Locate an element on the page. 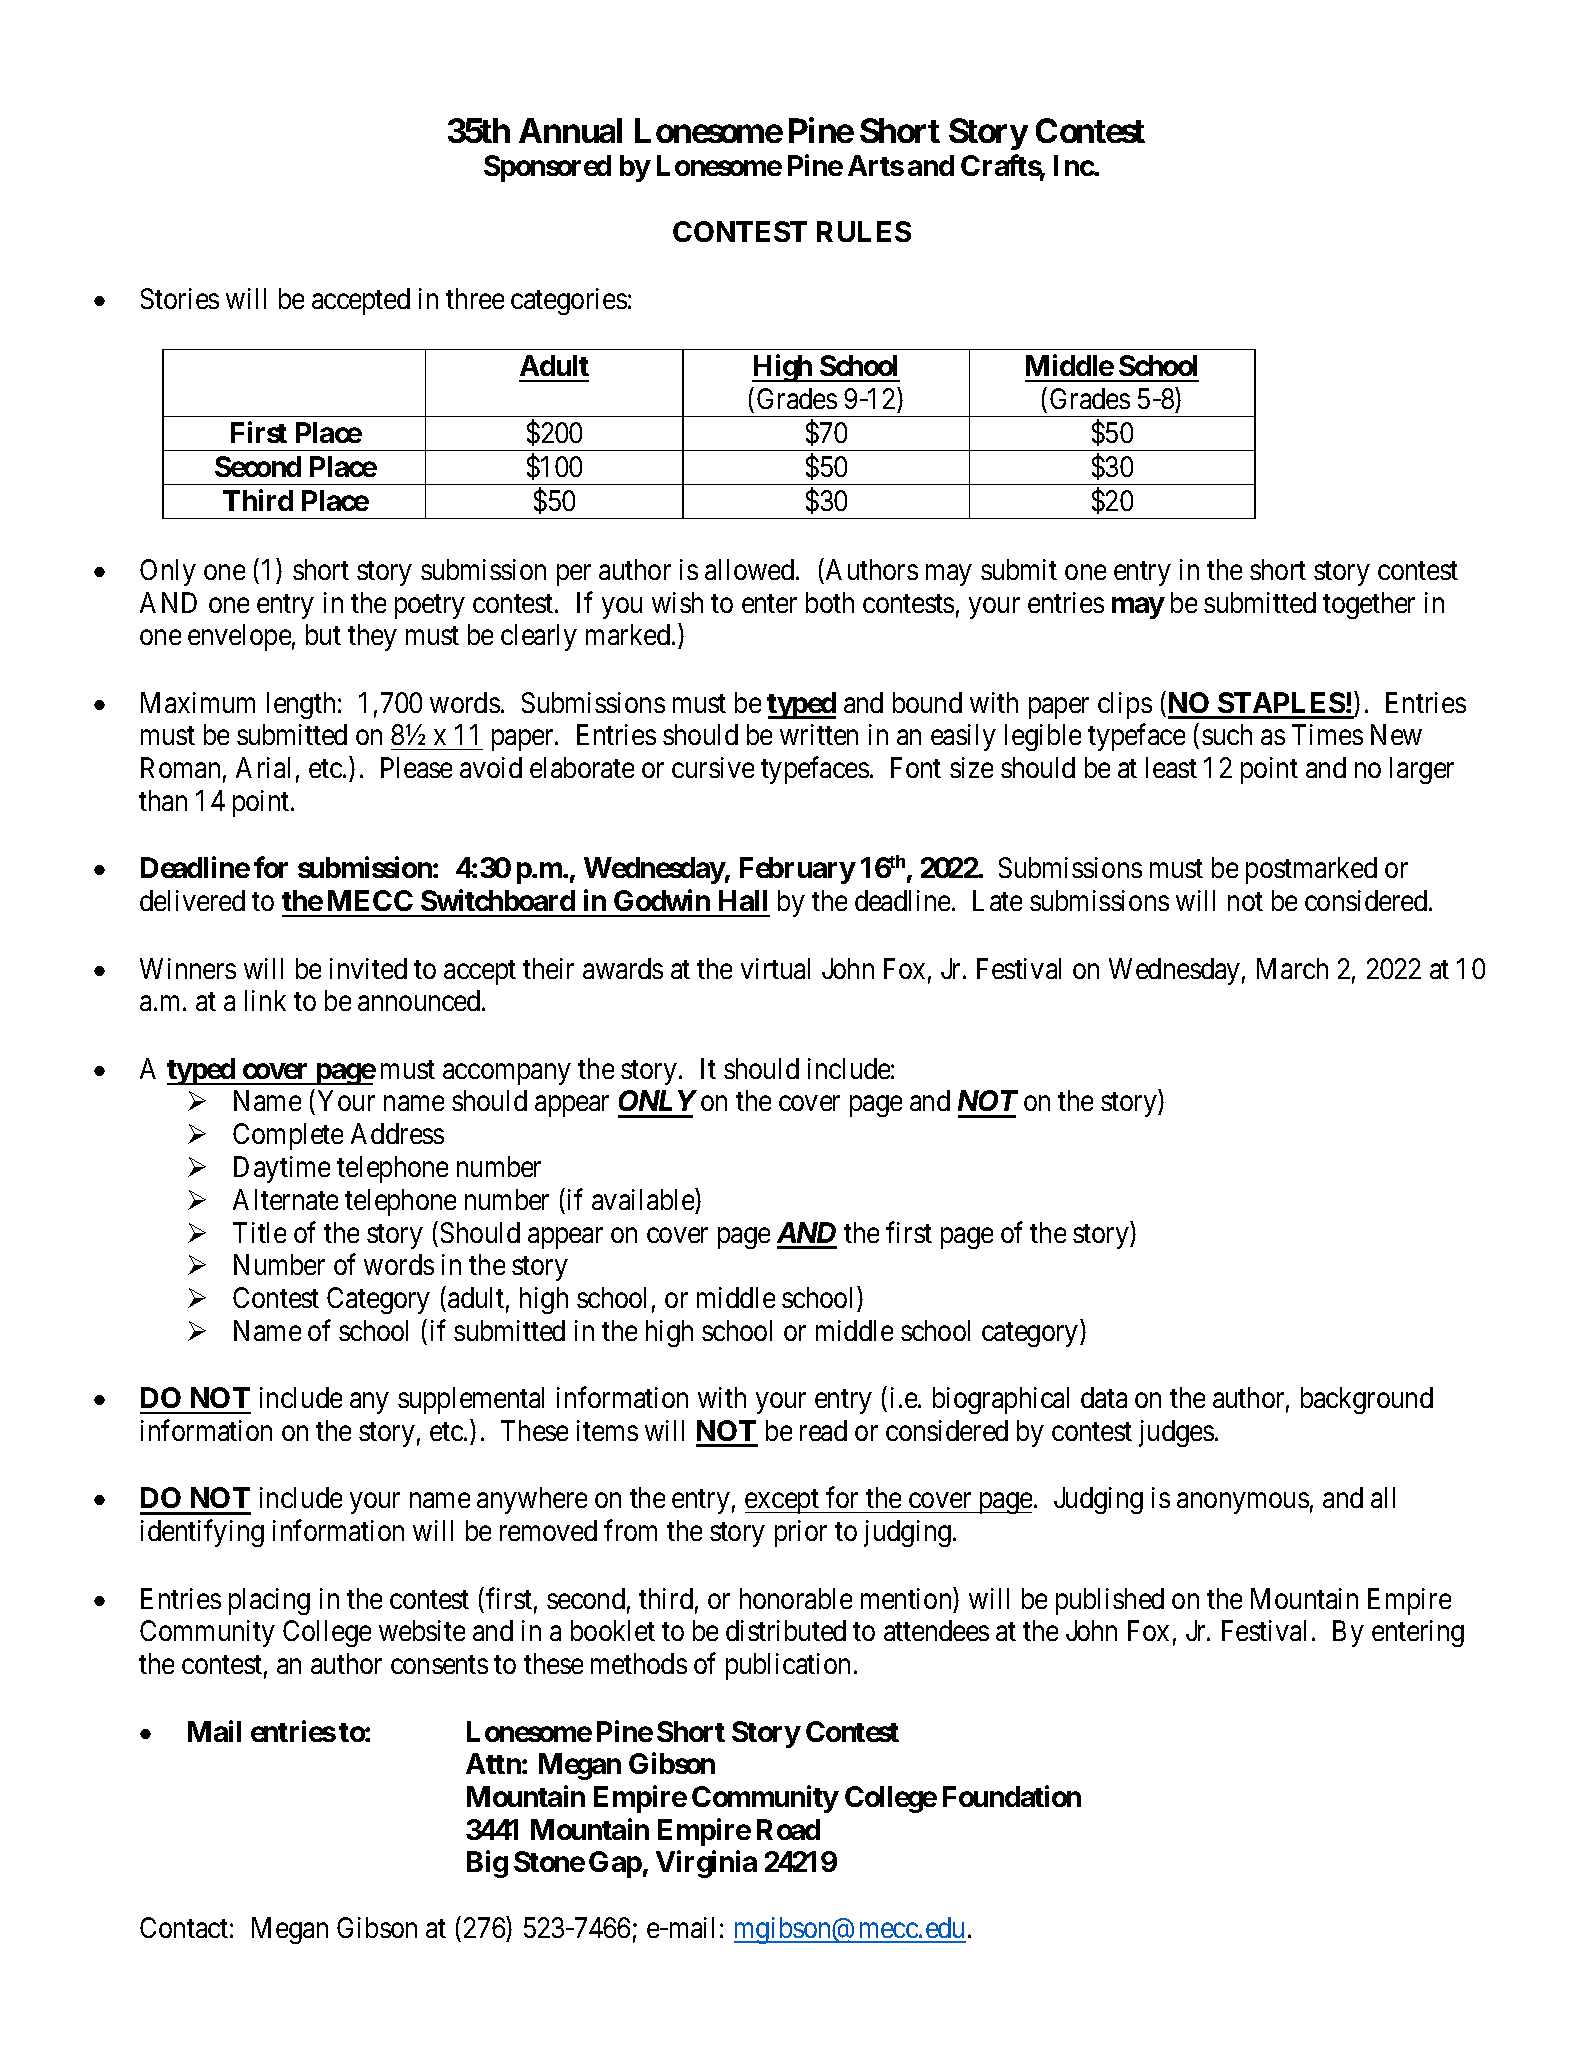 This page has width=1583, height=2049. Title is located at coordinates (259, 1232).
